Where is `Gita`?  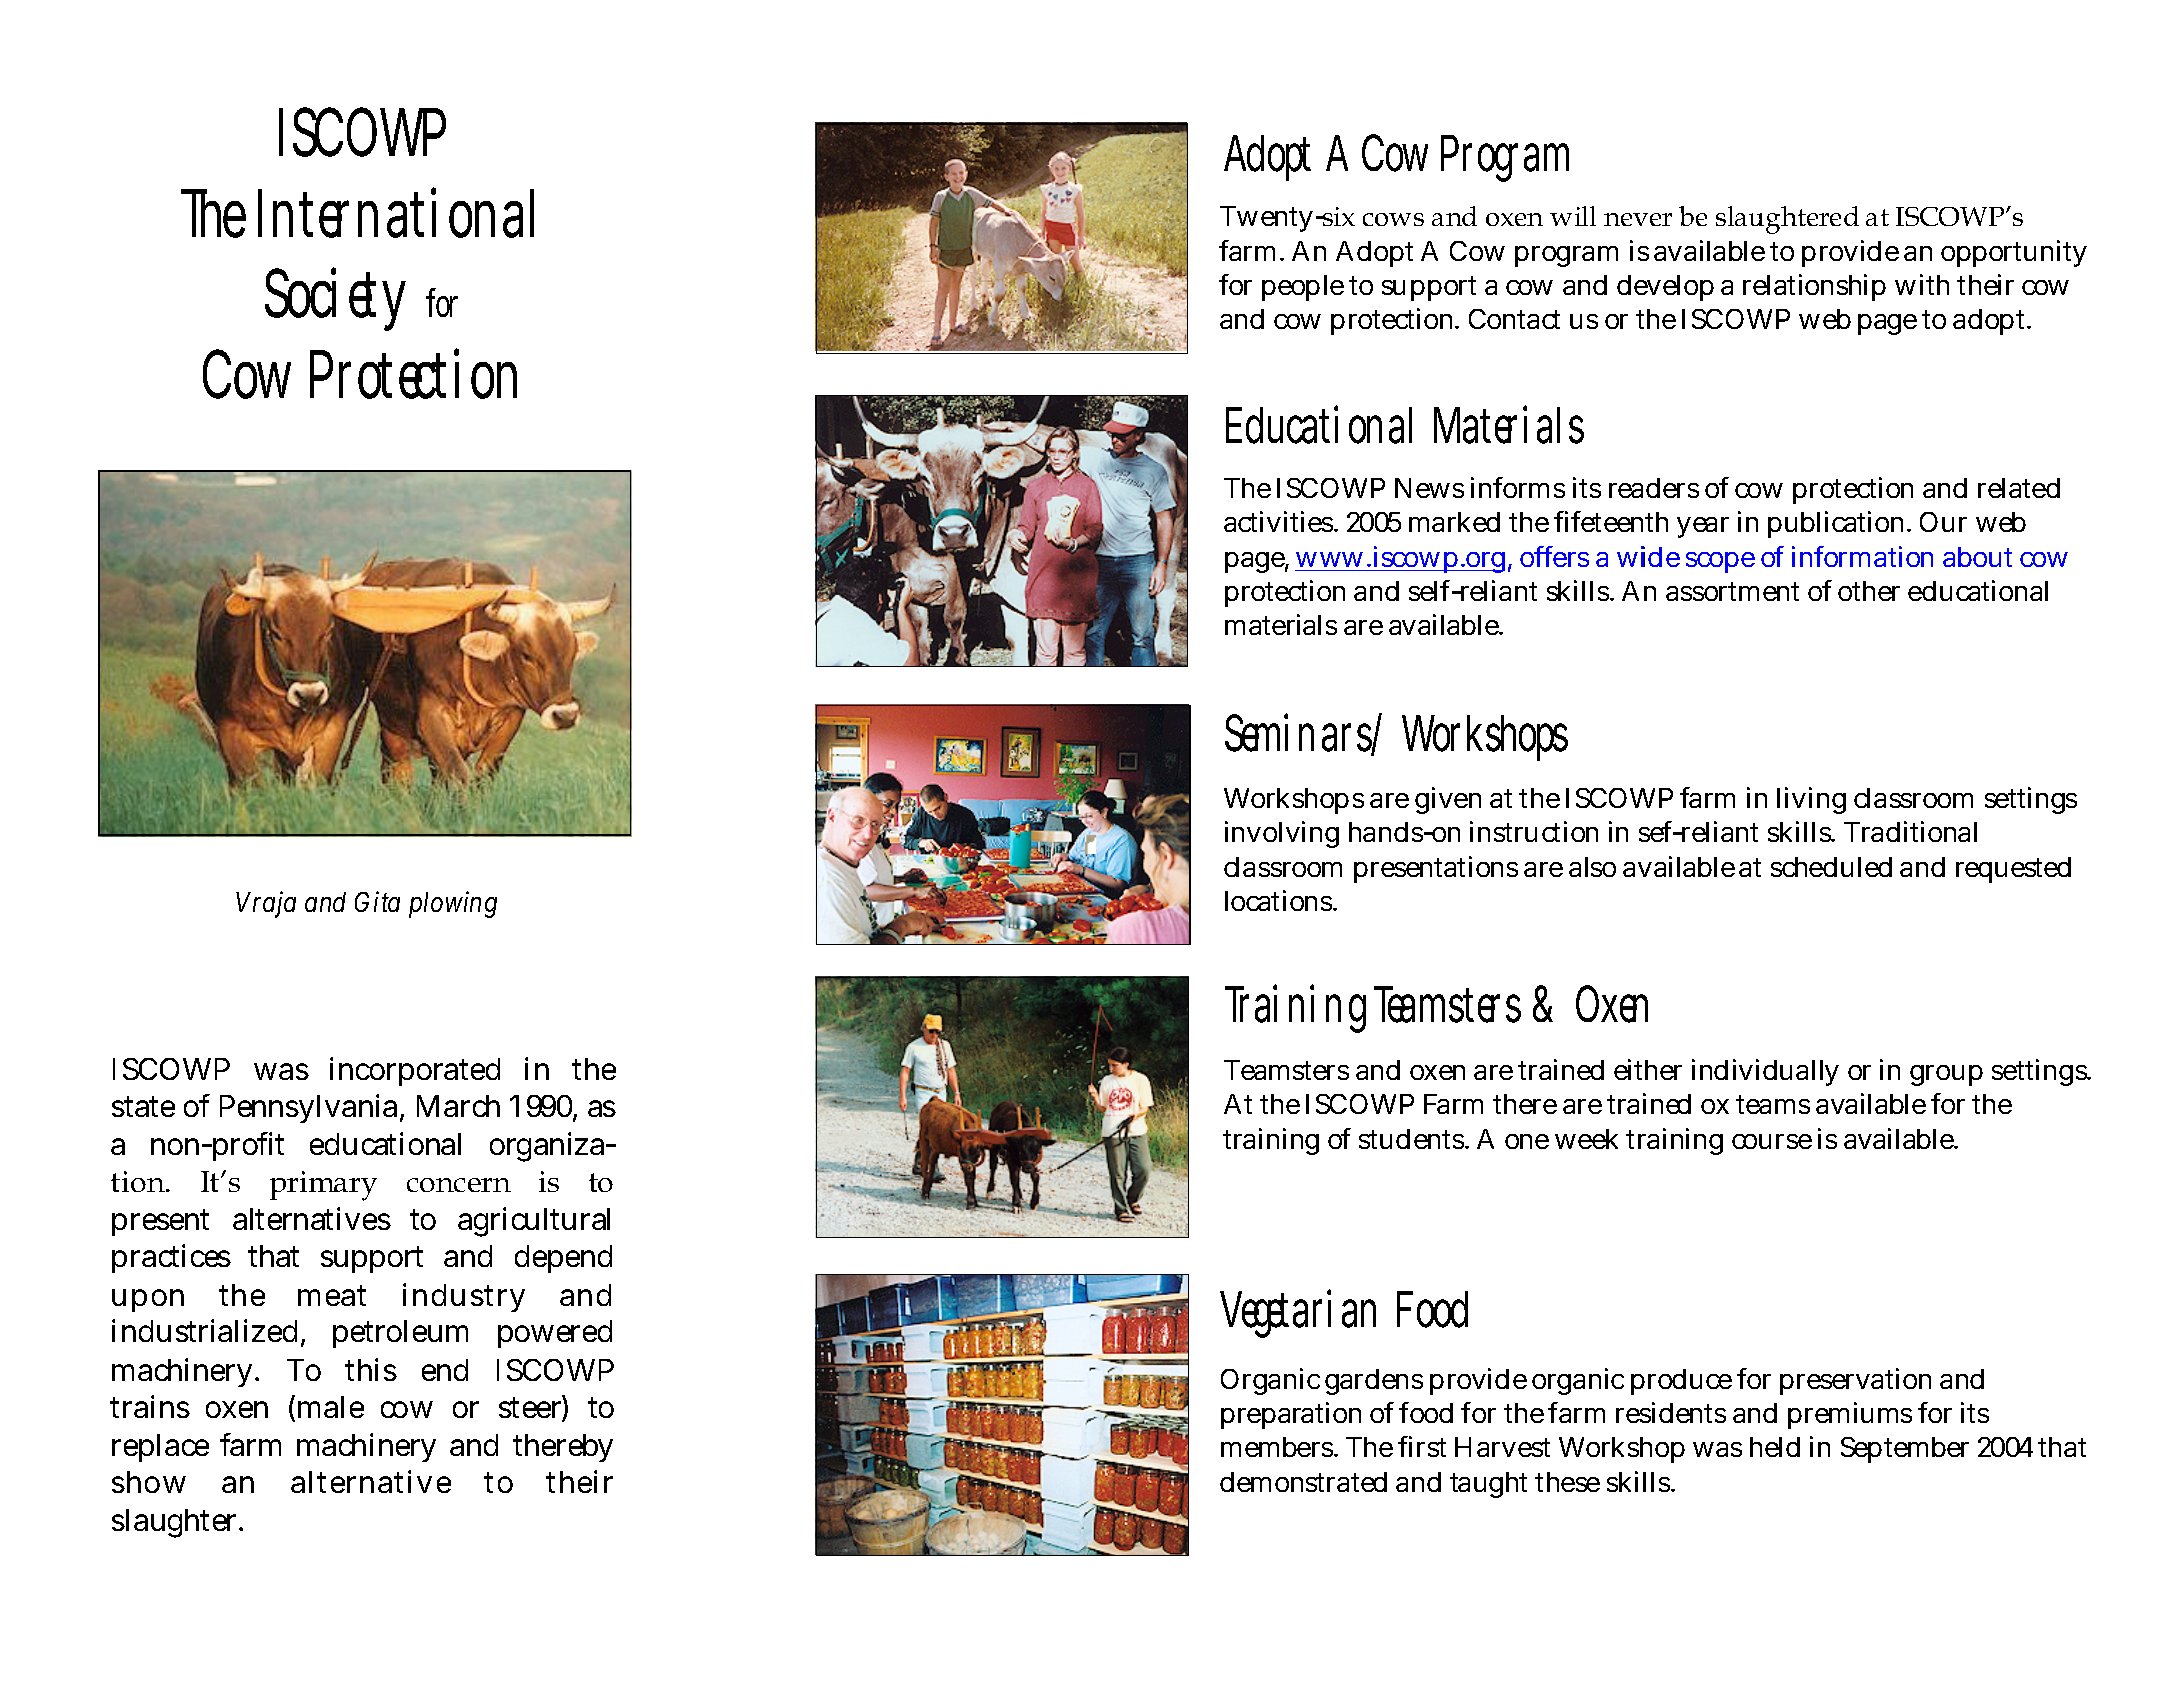
Gita is located at coordinates (377, 902).
